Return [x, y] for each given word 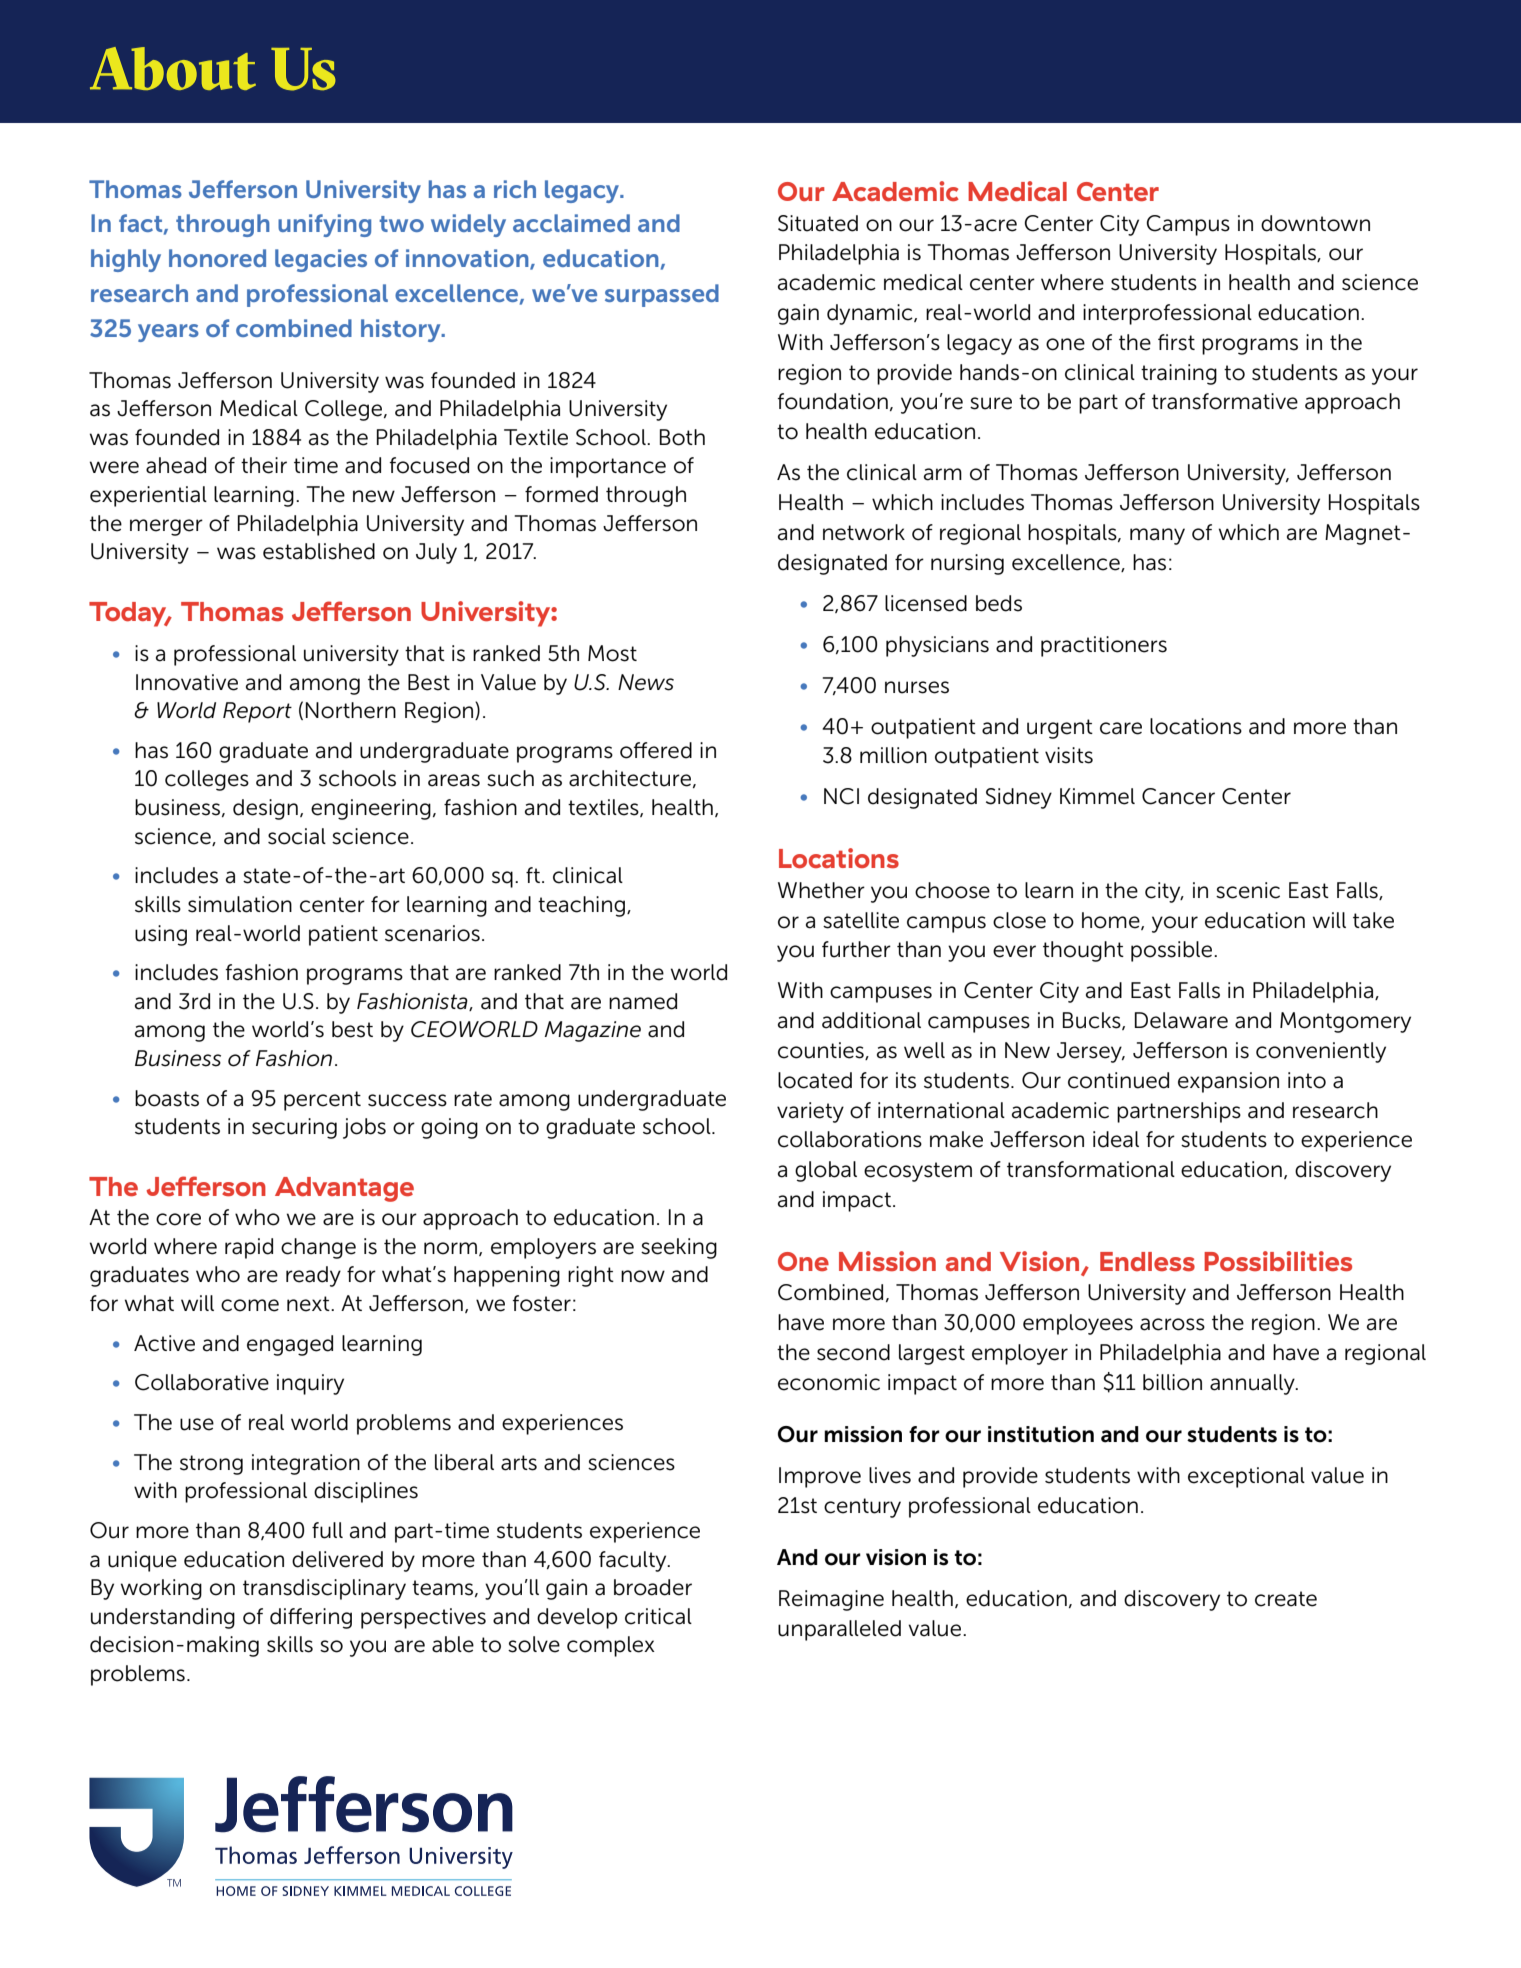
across [1172, 1324]
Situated [818, 223]
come [250, 1305]
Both [682, 437]
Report [257, 712]
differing [311, 1618]
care [1121, 728]
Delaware [1181, 1020]
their [264, 465]
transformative [1225, 401]
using [161, 935]
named [643, 1001]
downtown [1315, 223]
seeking [679, 1248]
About [173, 68]
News [646, 682]
